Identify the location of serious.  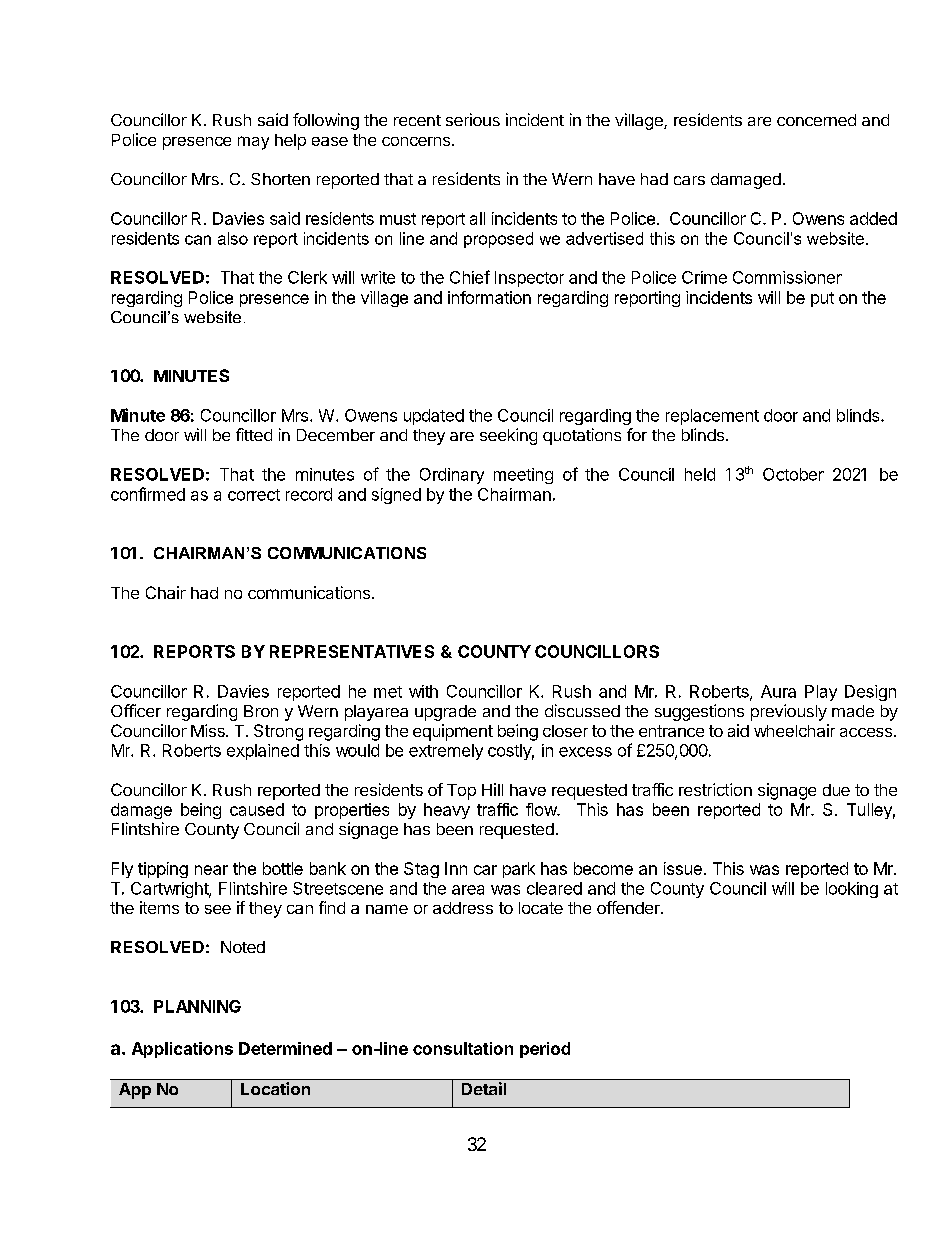
(473, 119).
